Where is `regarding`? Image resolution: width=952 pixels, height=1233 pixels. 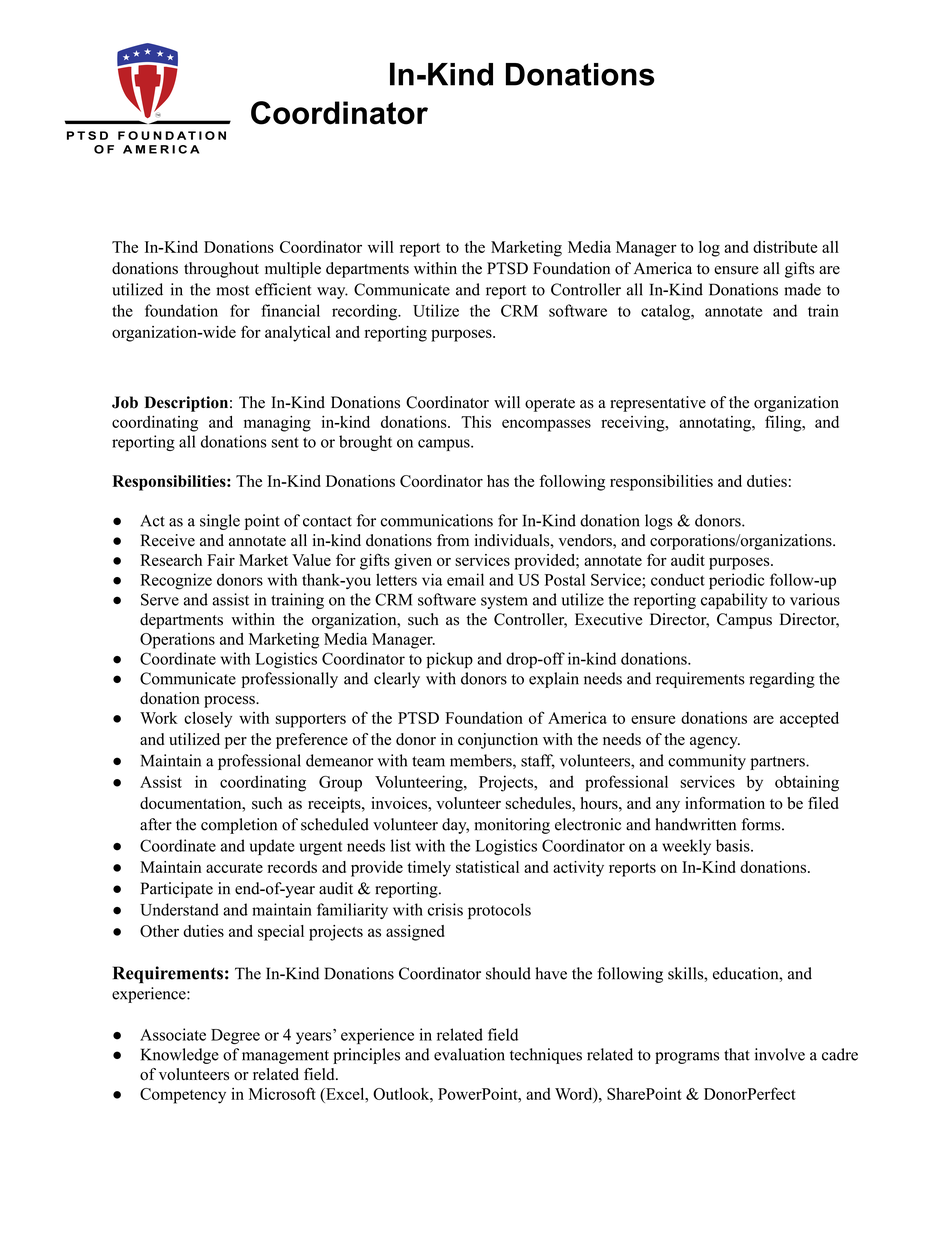
regarding is located at coordinates (782, 680).
